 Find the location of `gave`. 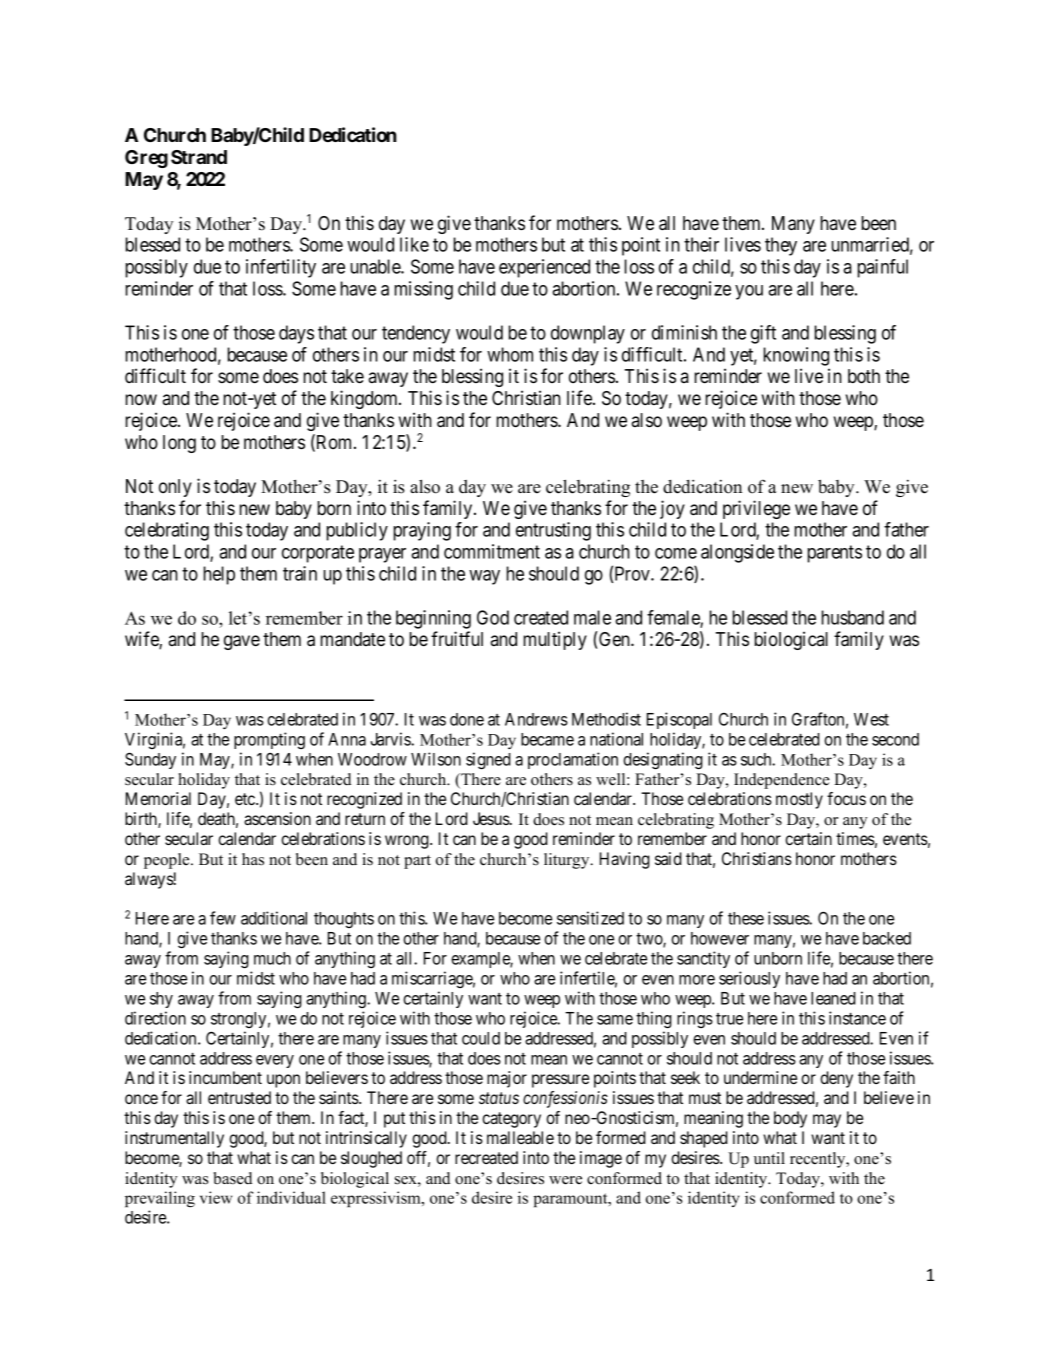

gave is located at coordinates (242, 642).
